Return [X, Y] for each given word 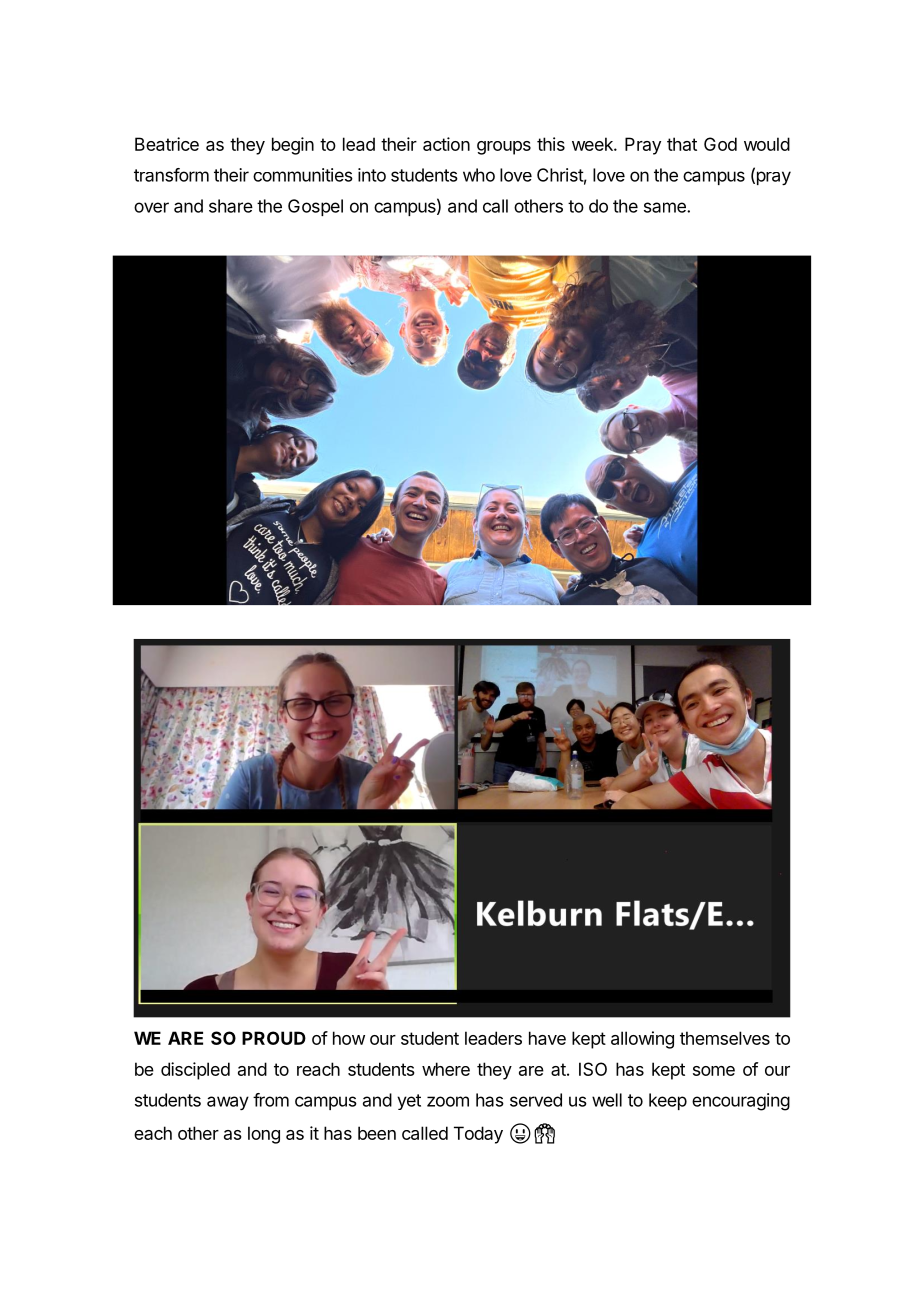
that [682, 144]
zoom [448, 1101]
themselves [725, 1038]
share [231, 206]
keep [668, 1101]
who [479, 175]
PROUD [274, 1038]
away [228, 1103]
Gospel [315, 207]
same [666, 207]
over [151, 207]
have [547, 1038]
